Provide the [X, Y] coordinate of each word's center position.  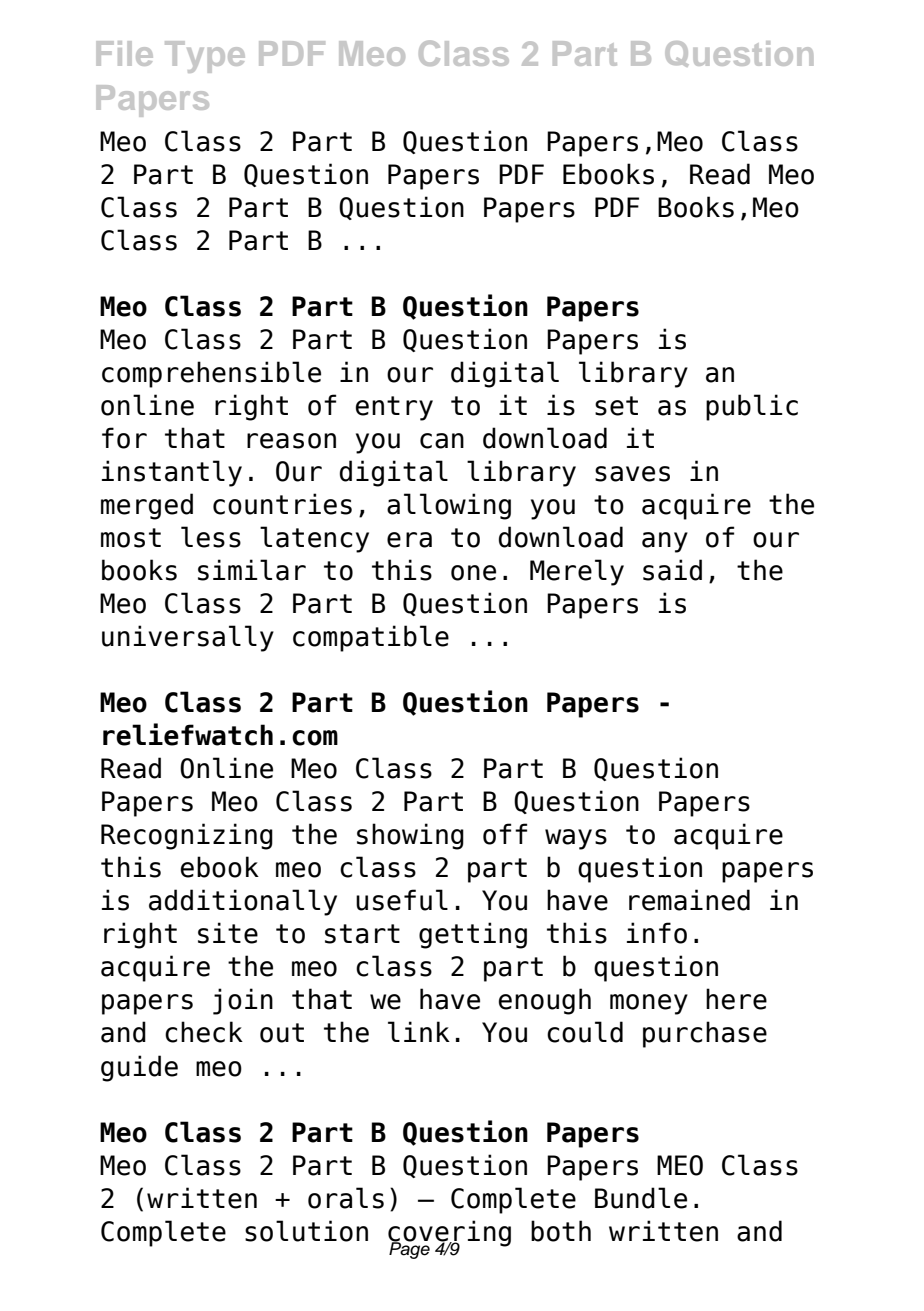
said [672, 570]
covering [449, 1234]
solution [306, 1231]
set [616, 406]
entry [394, 408]
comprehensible [211, 374]
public [752, 407]
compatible [371, 638]
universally [188, 638]
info [657, 933]
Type [205, 57]
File [124, 53]
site [228, 933]
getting [473, 935]
